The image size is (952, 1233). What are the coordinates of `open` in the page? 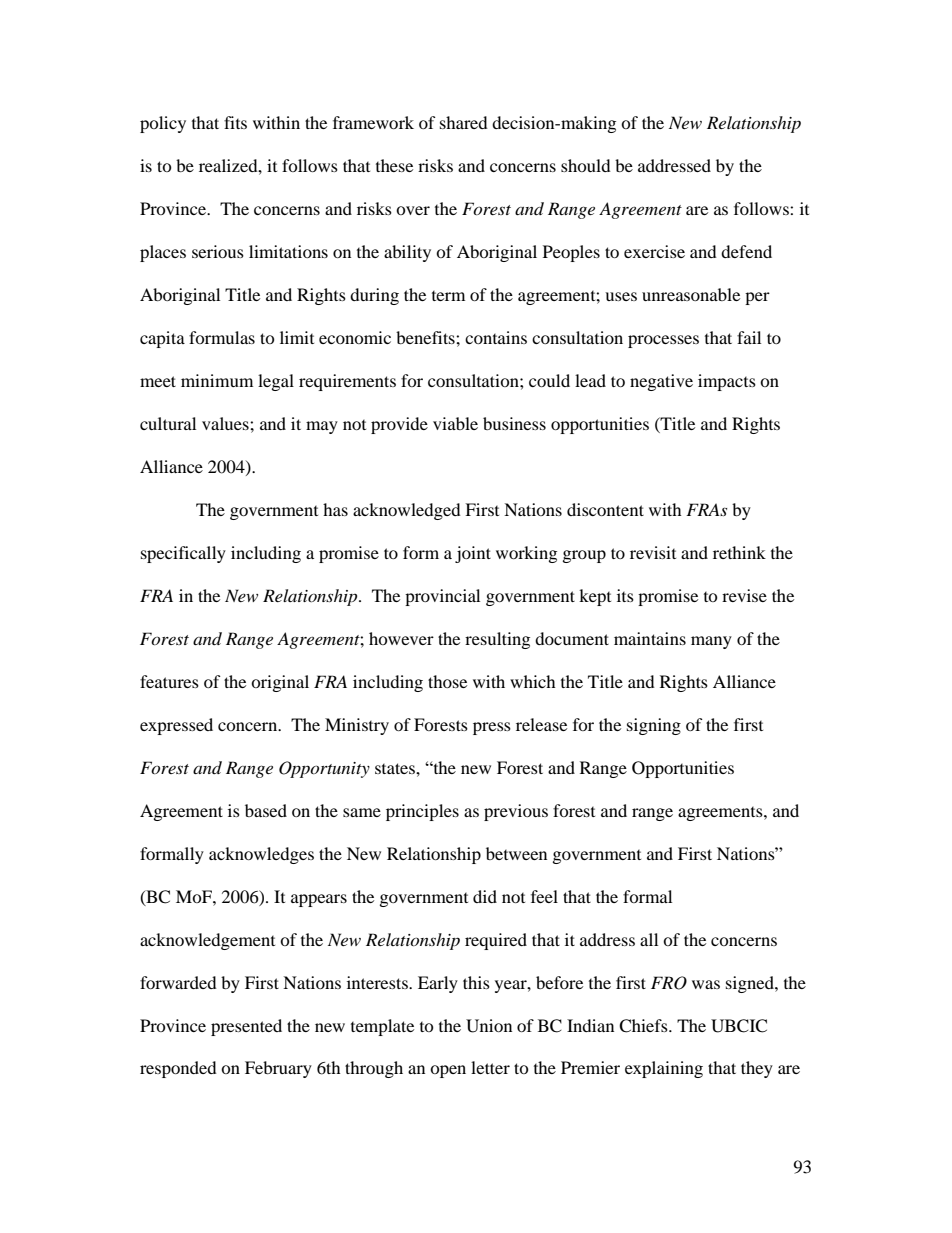 It's located at (448, 1071).
